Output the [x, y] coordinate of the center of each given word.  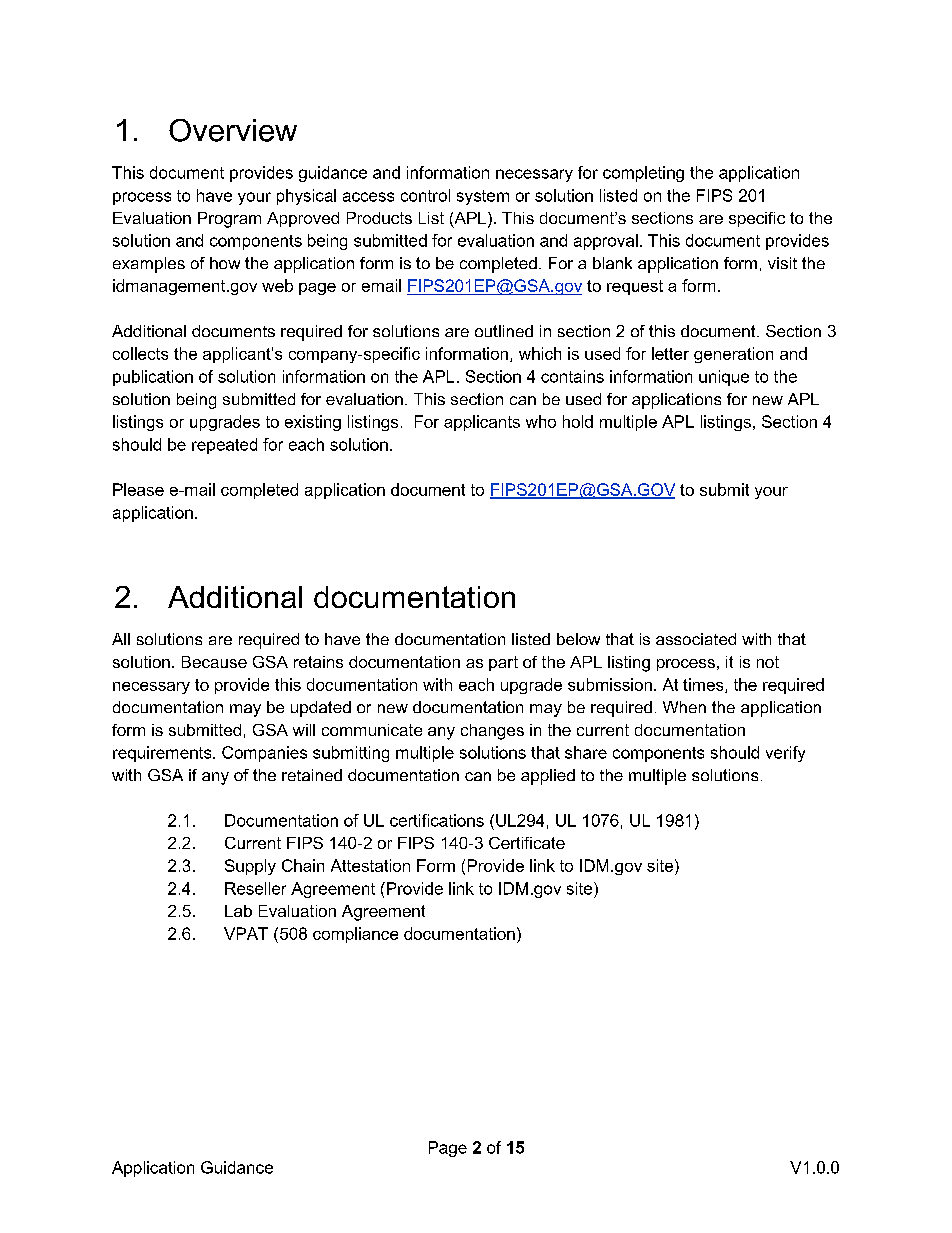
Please [138, 489]
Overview [233, 130]
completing [643, 174]
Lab [238, 911]
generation [733, 355]
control [425, 195]
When [684, 707]
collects [140, 353]
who [541, 421]
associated [696, 639]
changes [492, 732]
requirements [163, 754]
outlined [504, 331]
